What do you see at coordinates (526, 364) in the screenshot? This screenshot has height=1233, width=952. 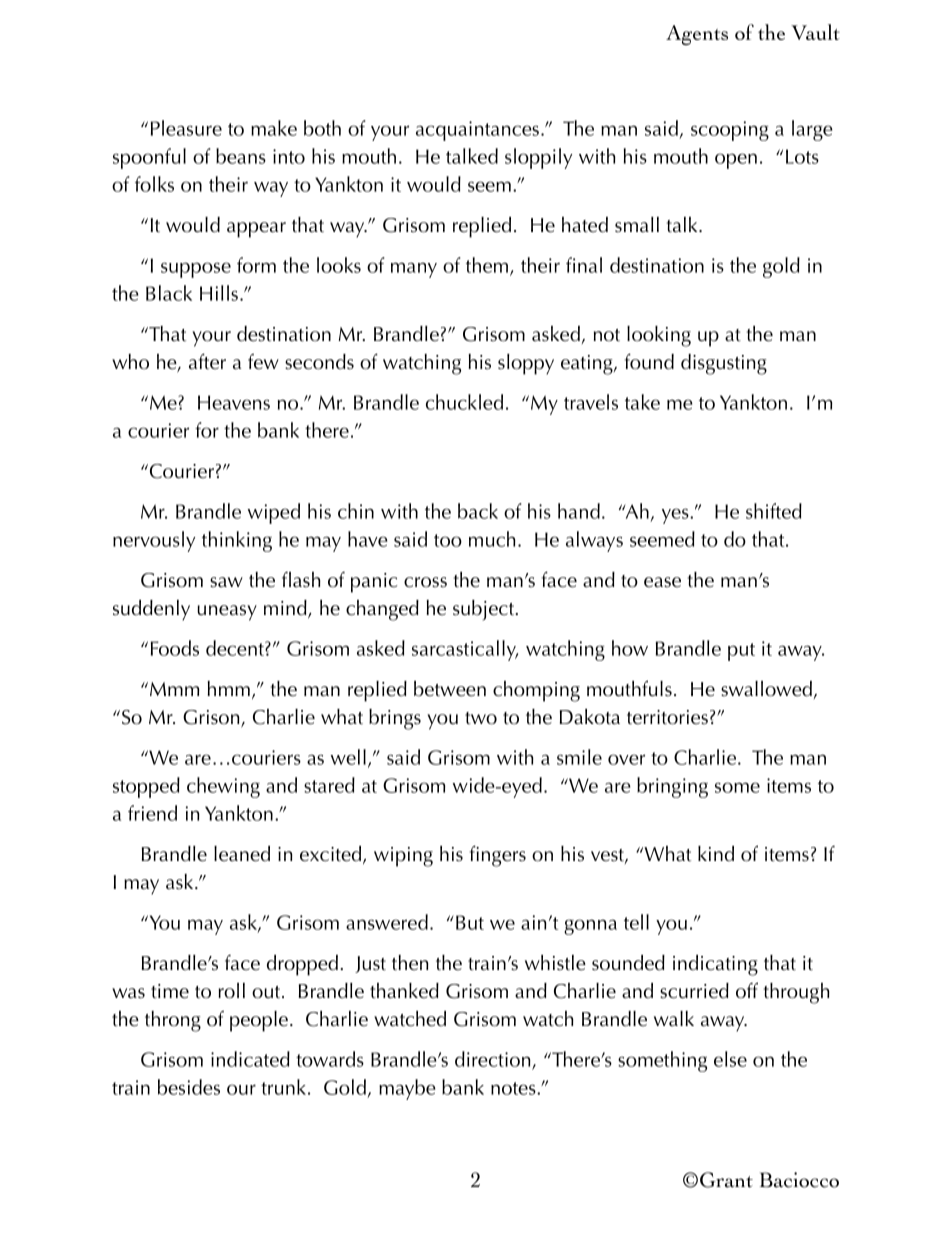 I see `sloppy` at bounding box center [526, 364].
